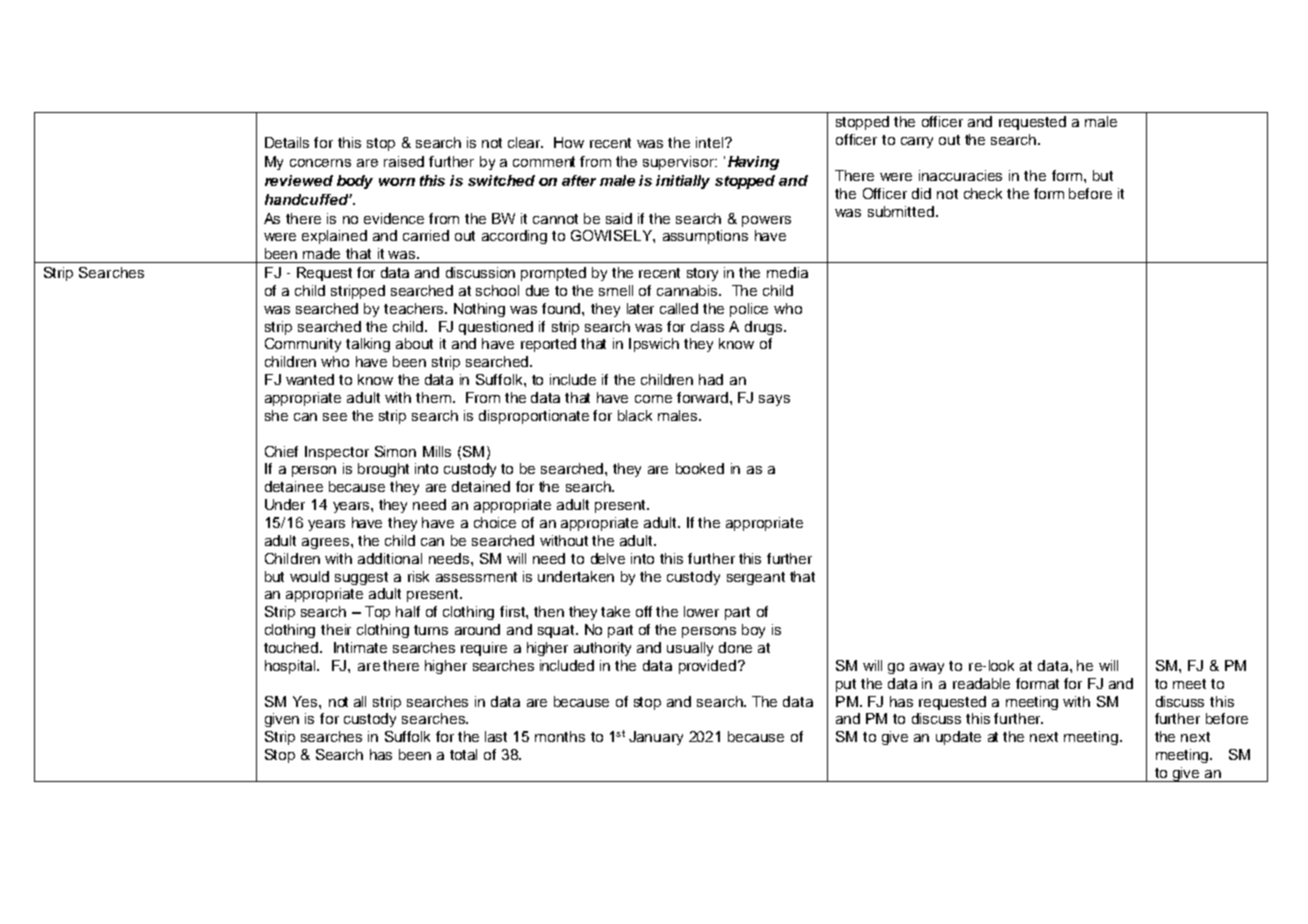 The height and width of the screenshot is (924, 1308). What do you see at coordinates (368, 345) in the screenshot?
I see `talking` at bounding box center [368, 345].
